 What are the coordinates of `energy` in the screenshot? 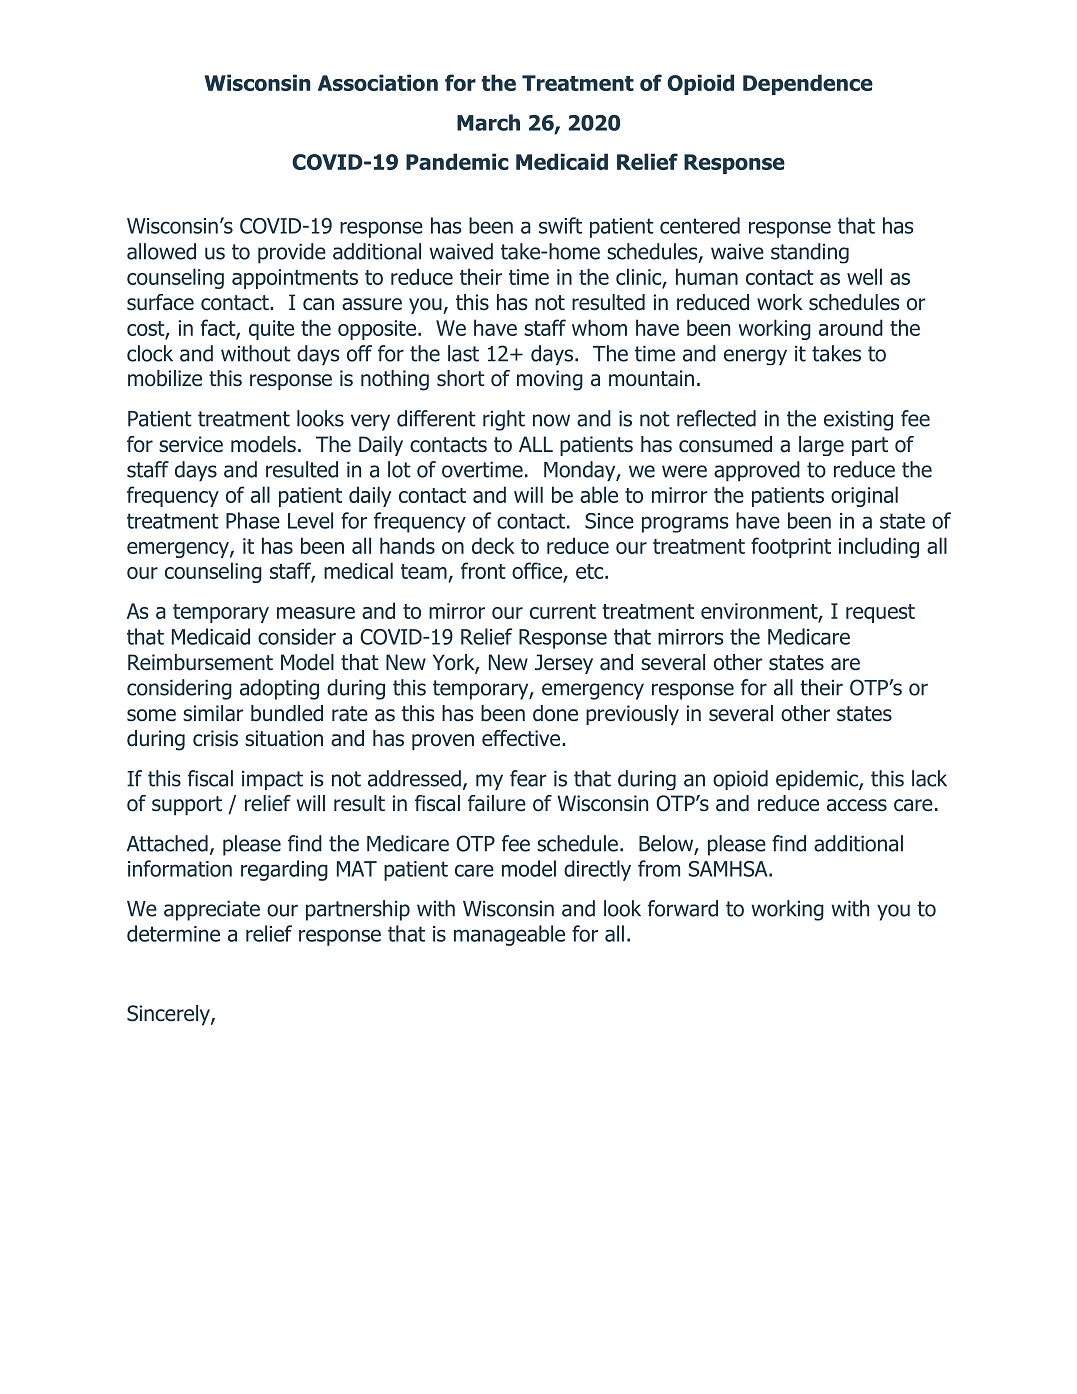 It's located at (755, 357).
